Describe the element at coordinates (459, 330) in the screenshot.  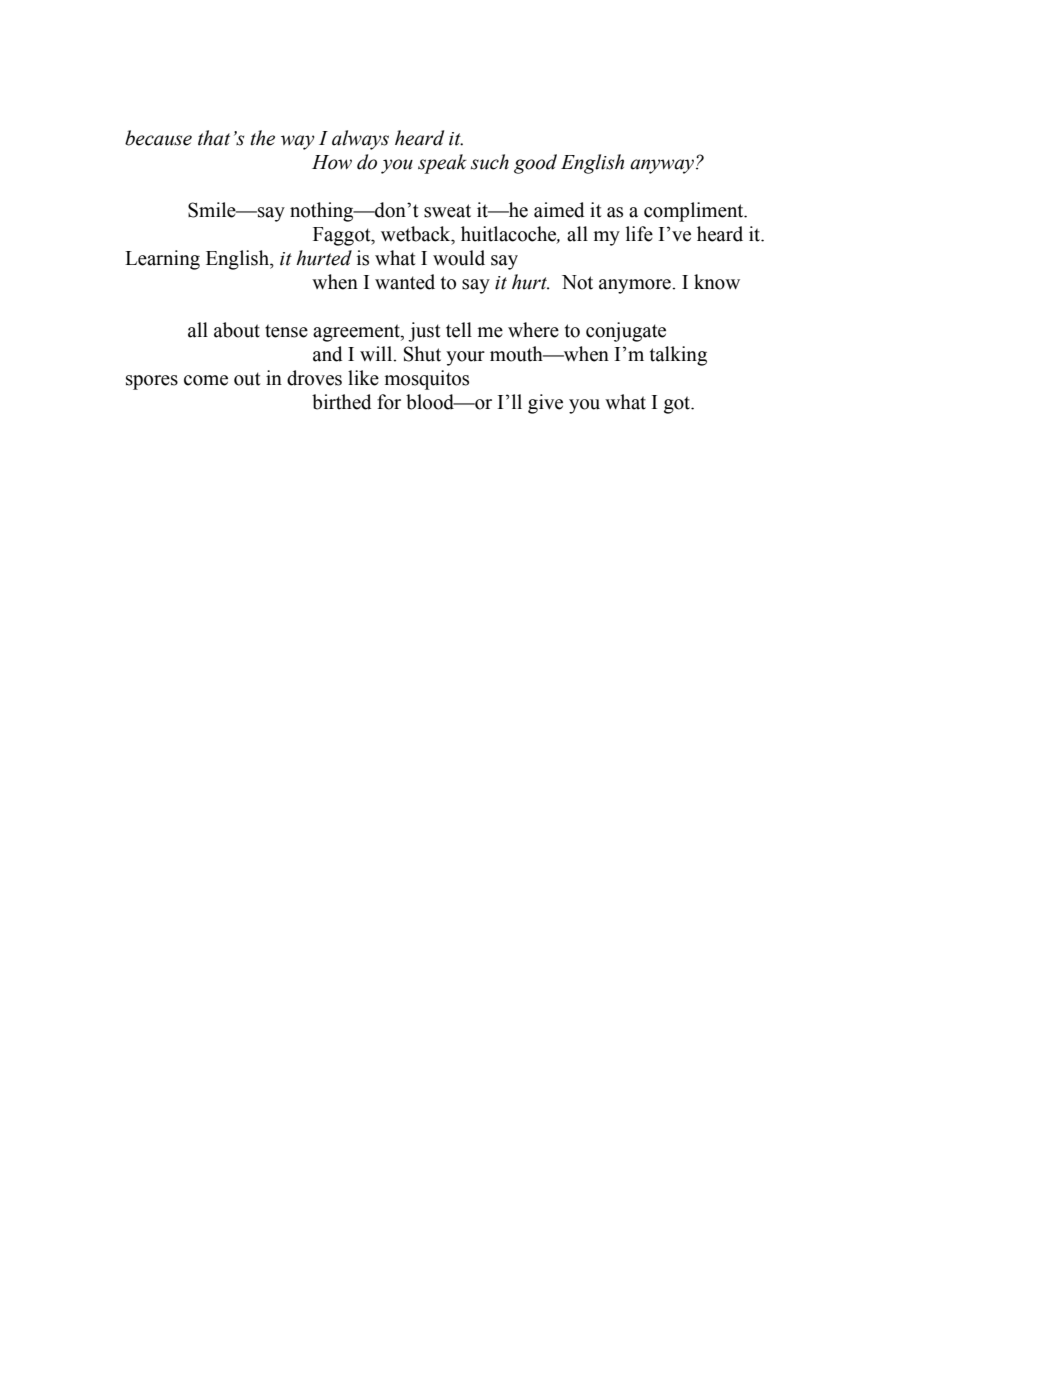
I see `tell` at that location.
